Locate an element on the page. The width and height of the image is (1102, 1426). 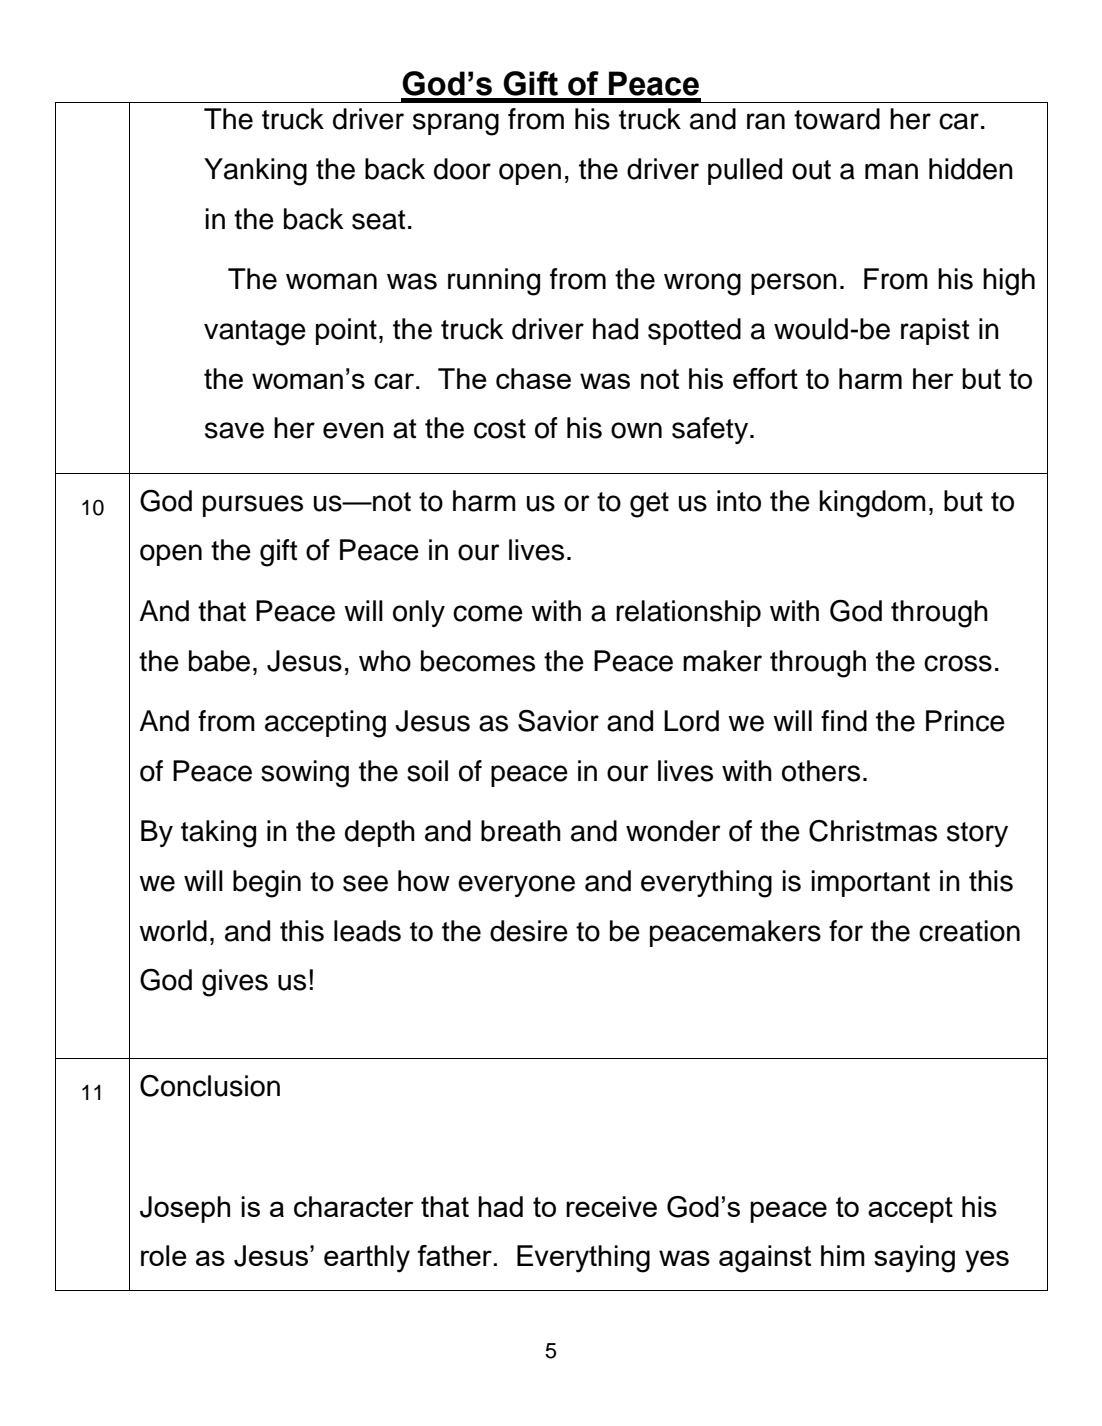
receive is located at coordinates (611, 1206).
